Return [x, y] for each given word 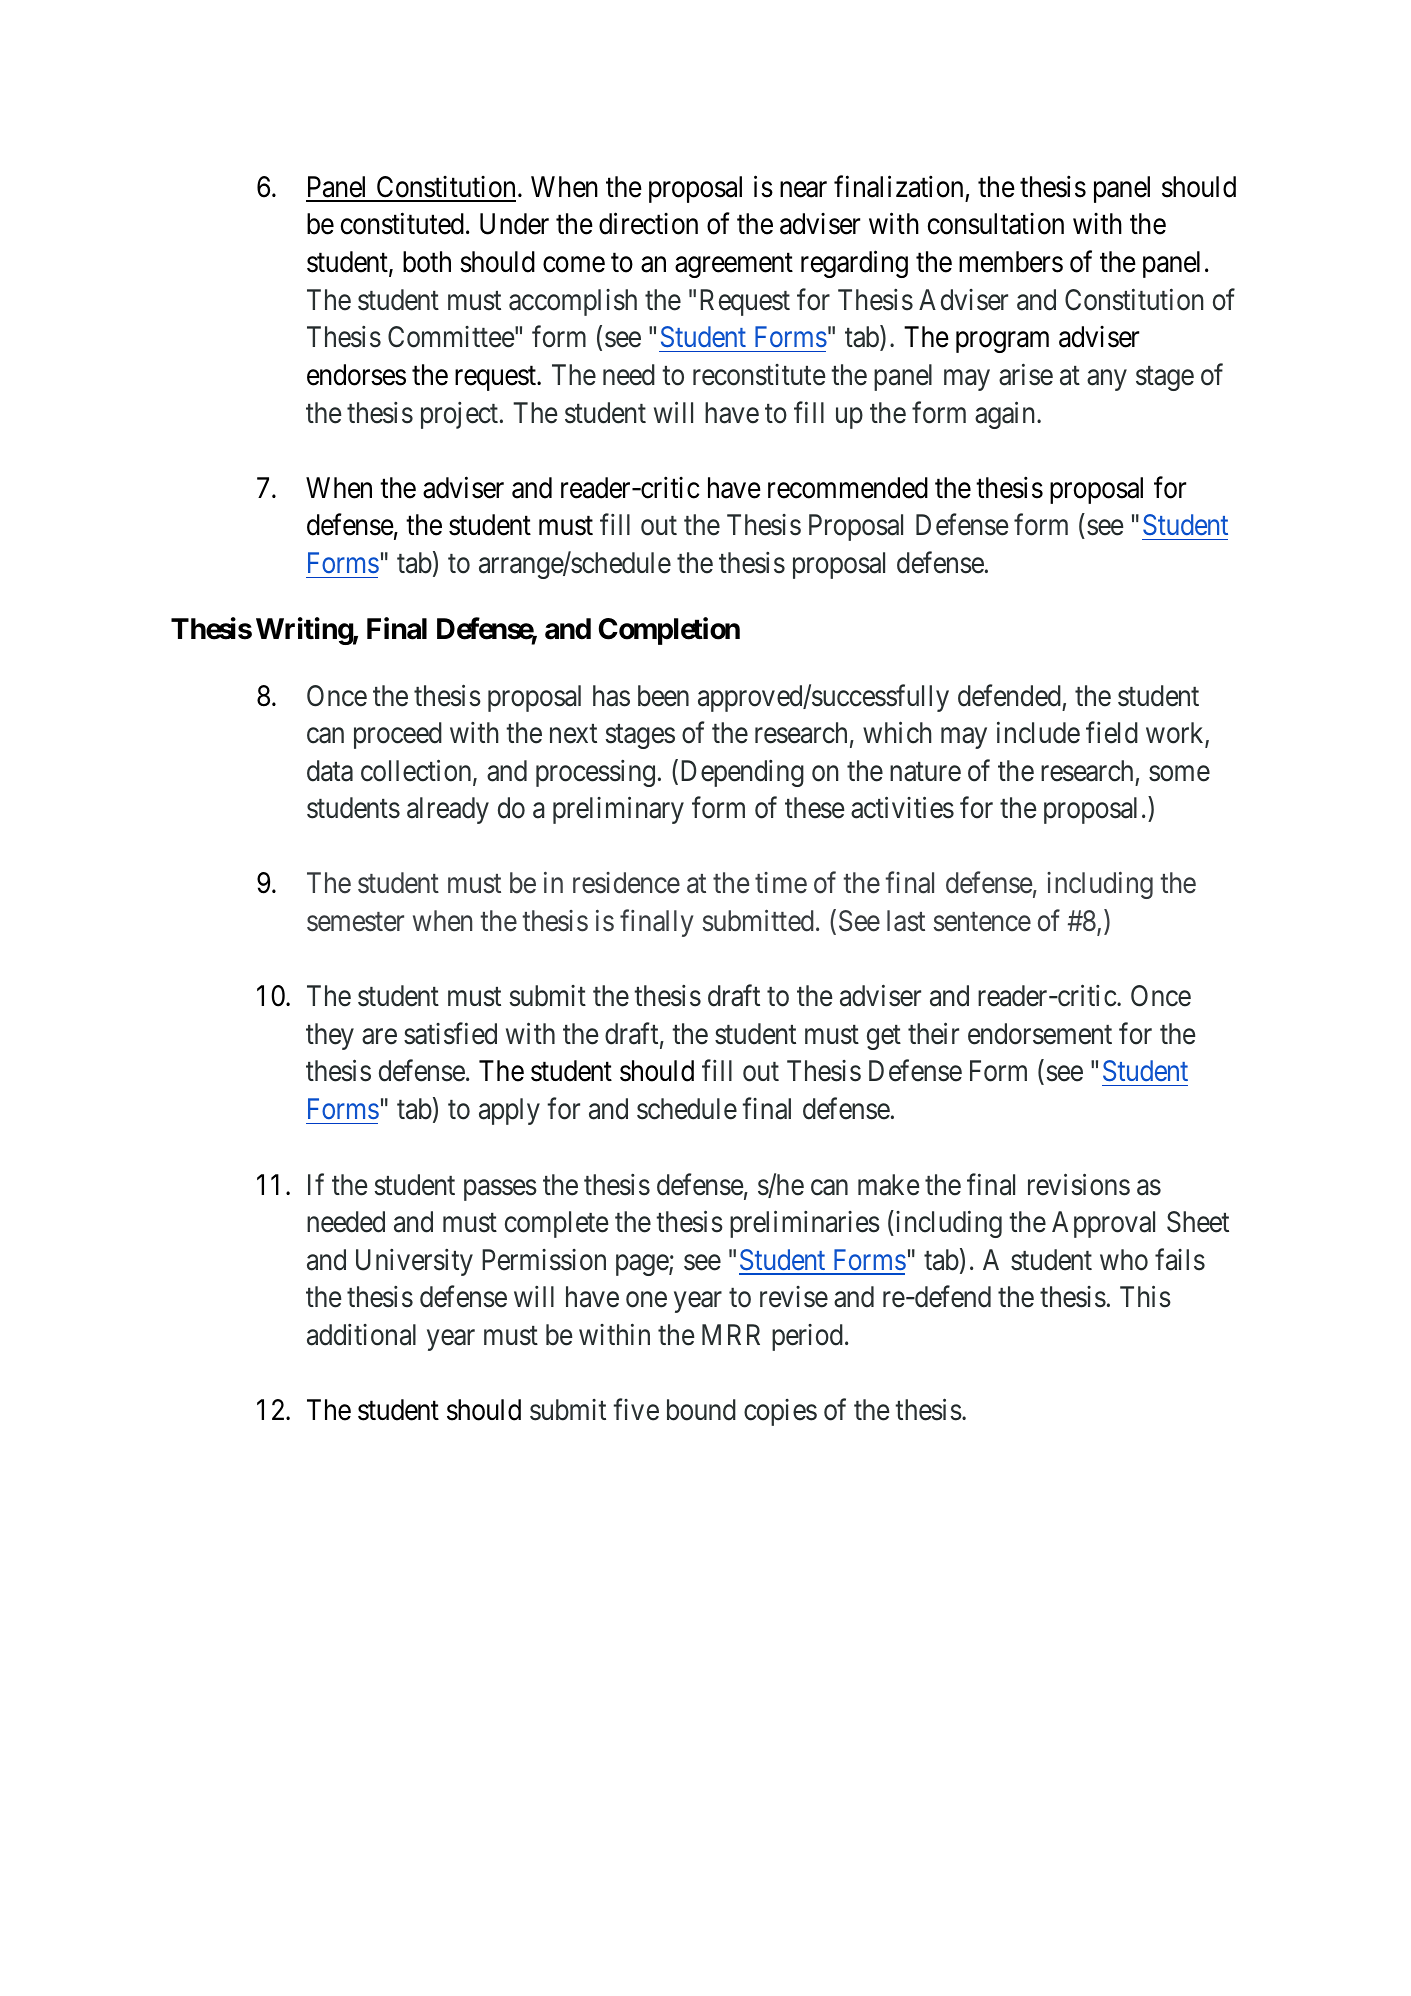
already [448, 810]
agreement [734, 266]
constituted [402, 224]
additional [361, 1335]
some [1179, 774]
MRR [731, 1334]
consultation [996, 224]
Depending [742, 773]
